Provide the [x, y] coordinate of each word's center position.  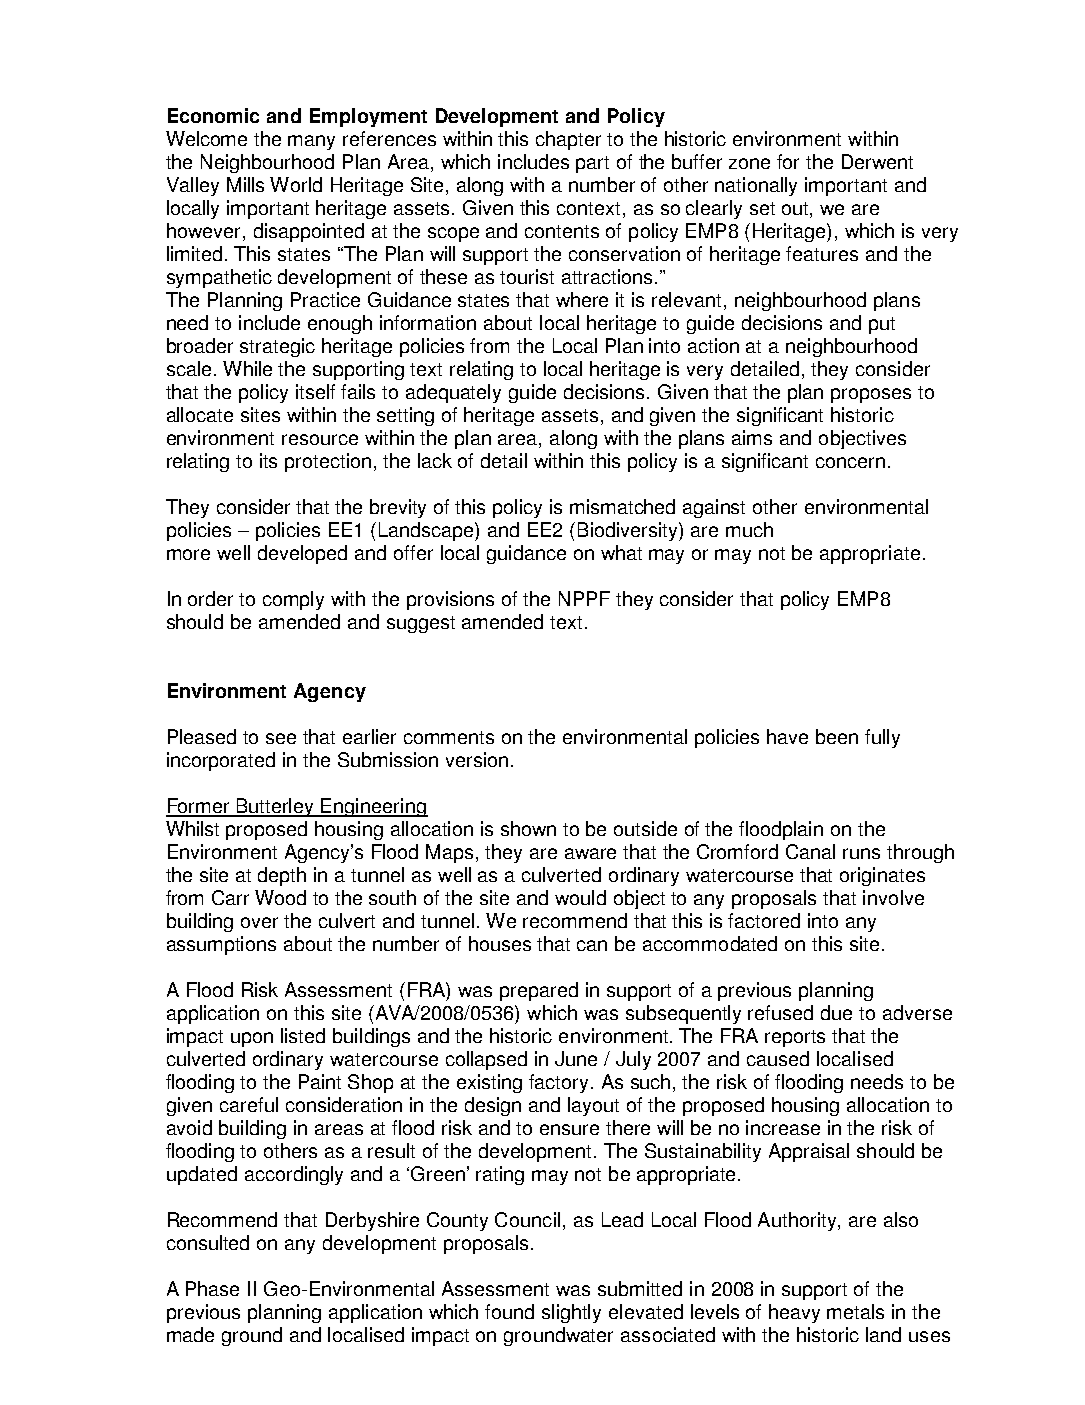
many [311, 142]
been [837, 736]
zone [749, 163]
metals [855, 1311]
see [281, 738]
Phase [212, 1288]
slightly [571, 1313]
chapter [568, 140]
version [479, 759]
